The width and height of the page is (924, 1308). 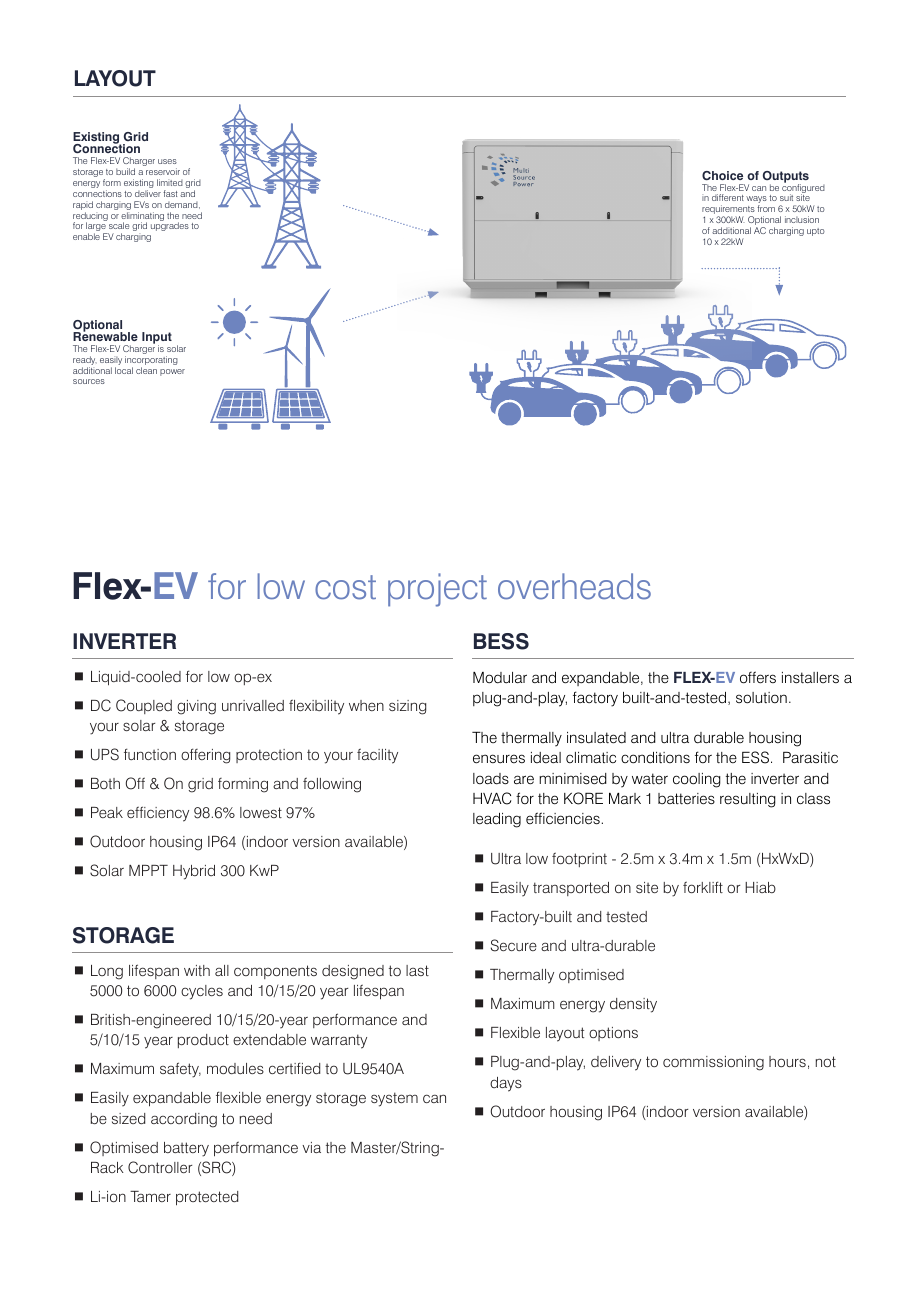 What do you see at coordinates (500, 678) in the page?
I see `Modular` at bounding box center [500, 678].
